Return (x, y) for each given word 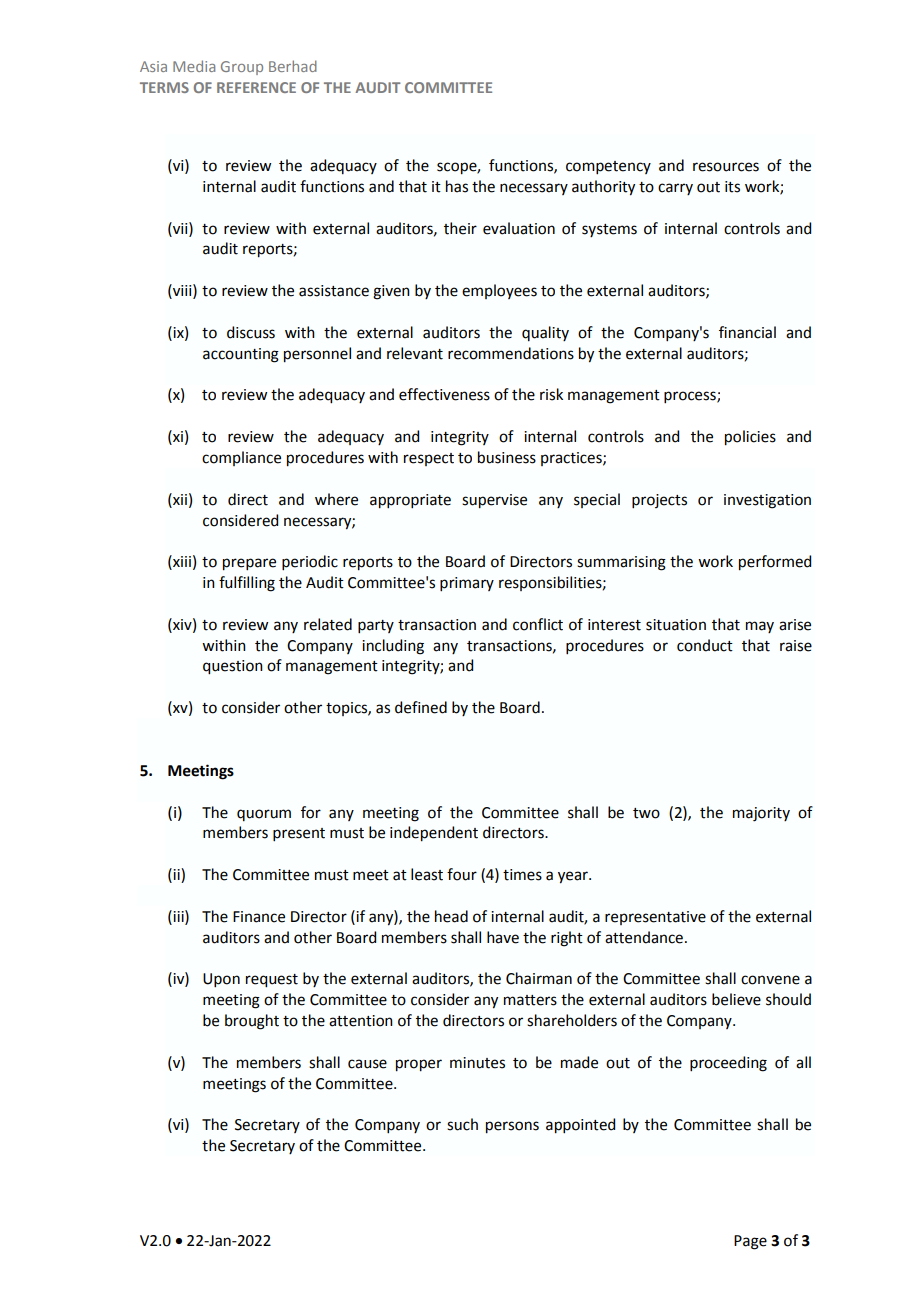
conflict (538, 624)
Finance (259, 917)
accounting (241, 355)
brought (252, 1022)
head (451, 916)
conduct (705, 645)
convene (770, 980)
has (457, 186)
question (233, 667)
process (691, 397)
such (462, 1124)
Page (750, 1242)
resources (726, 167)
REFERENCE (256, 87)
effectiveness (444, 394)
